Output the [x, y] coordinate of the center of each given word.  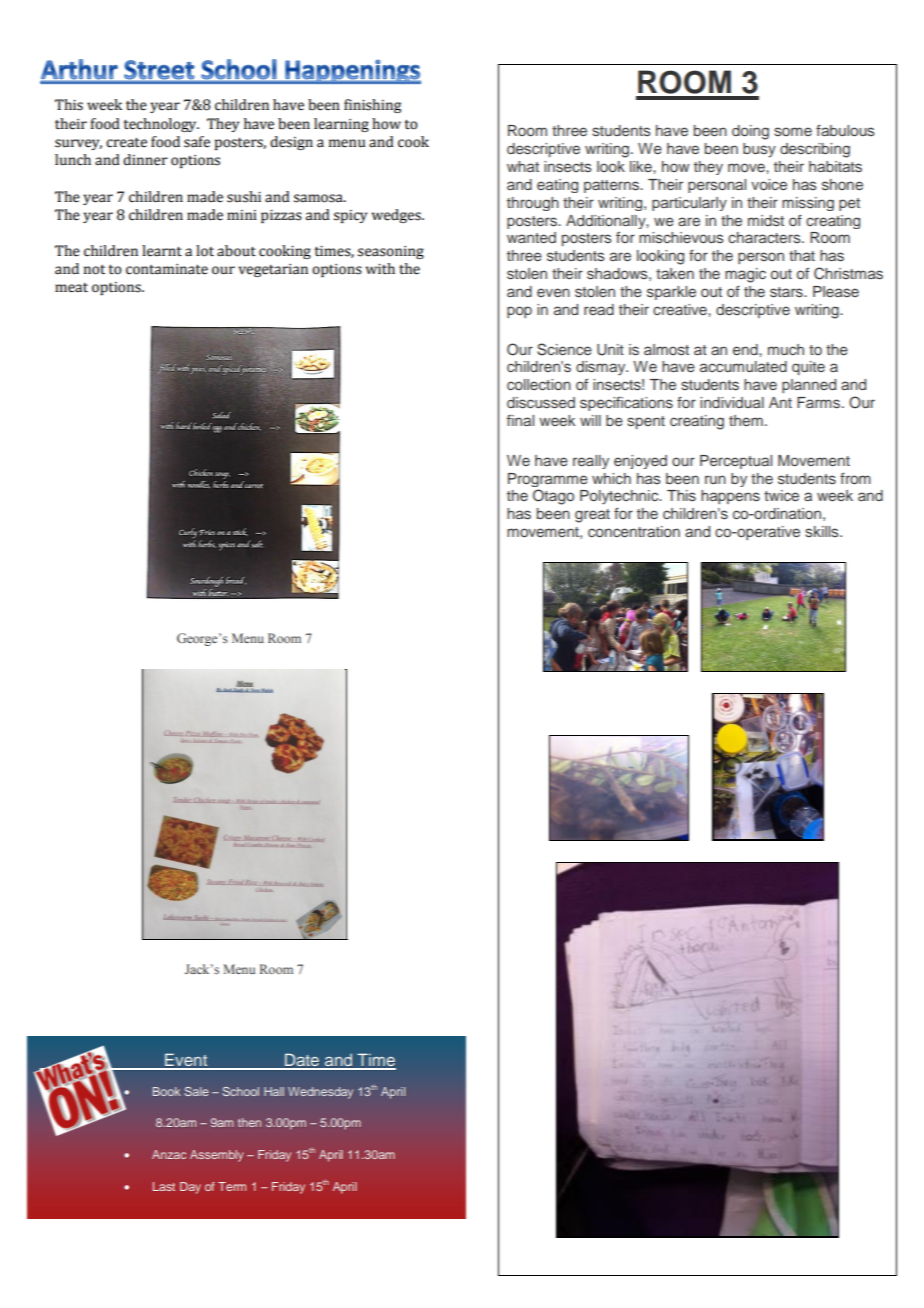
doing [750, 132]
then [249, 1122]
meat [71, 288]
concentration [634, 531]
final [520, 420]
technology [161, 125]
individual [732, 402]
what [523, 166]
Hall [274, 1091]
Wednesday [320, 1093]
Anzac [169, 1154]
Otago [553, 497]
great [592, 516]
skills [823, 531]
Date [302, 1061]
